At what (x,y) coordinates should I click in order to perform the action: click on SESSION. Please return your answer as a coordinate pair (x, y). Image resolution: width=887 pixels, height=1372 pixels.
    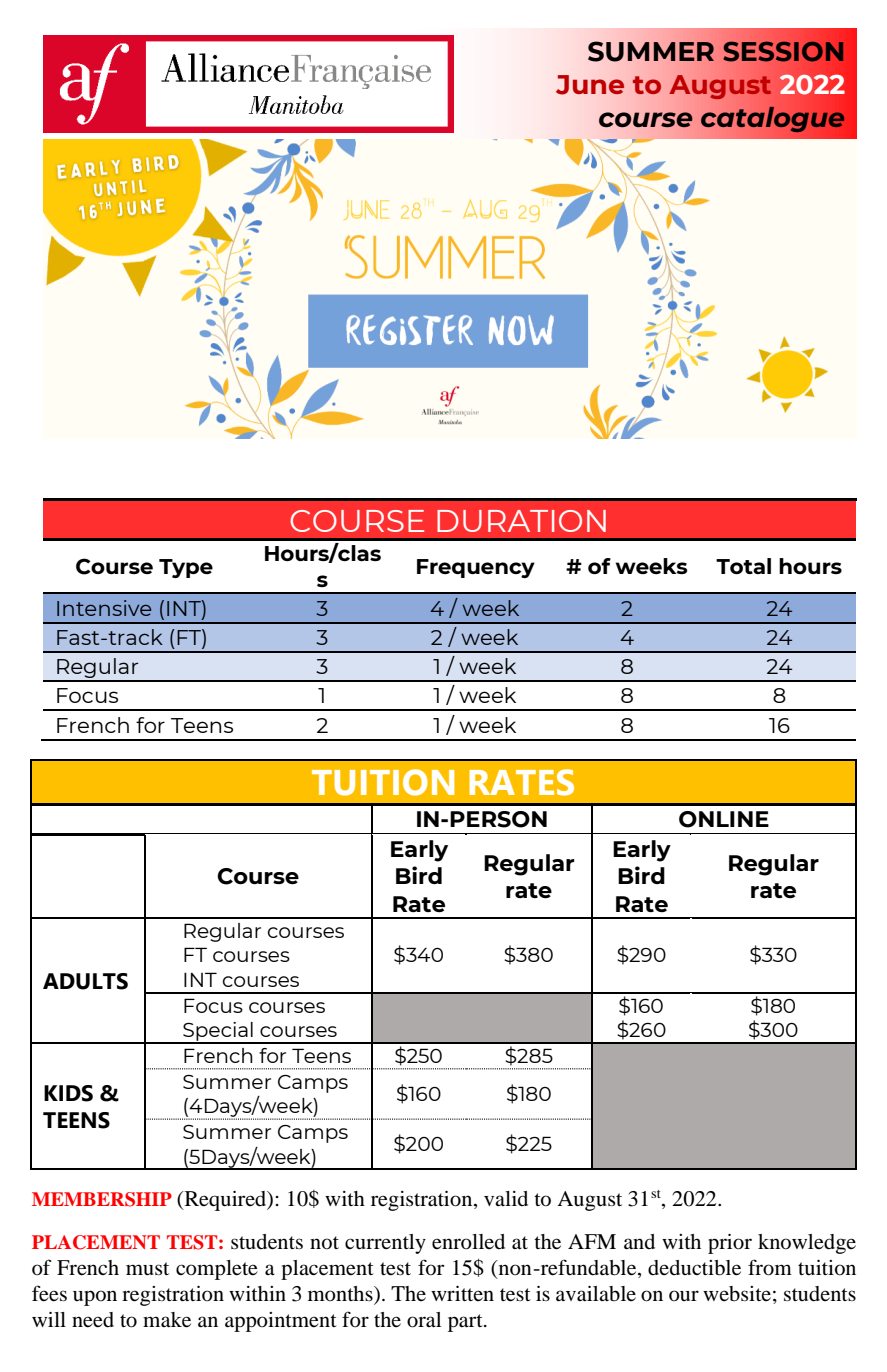
    Looking at the image, I should click on (784, 51).
